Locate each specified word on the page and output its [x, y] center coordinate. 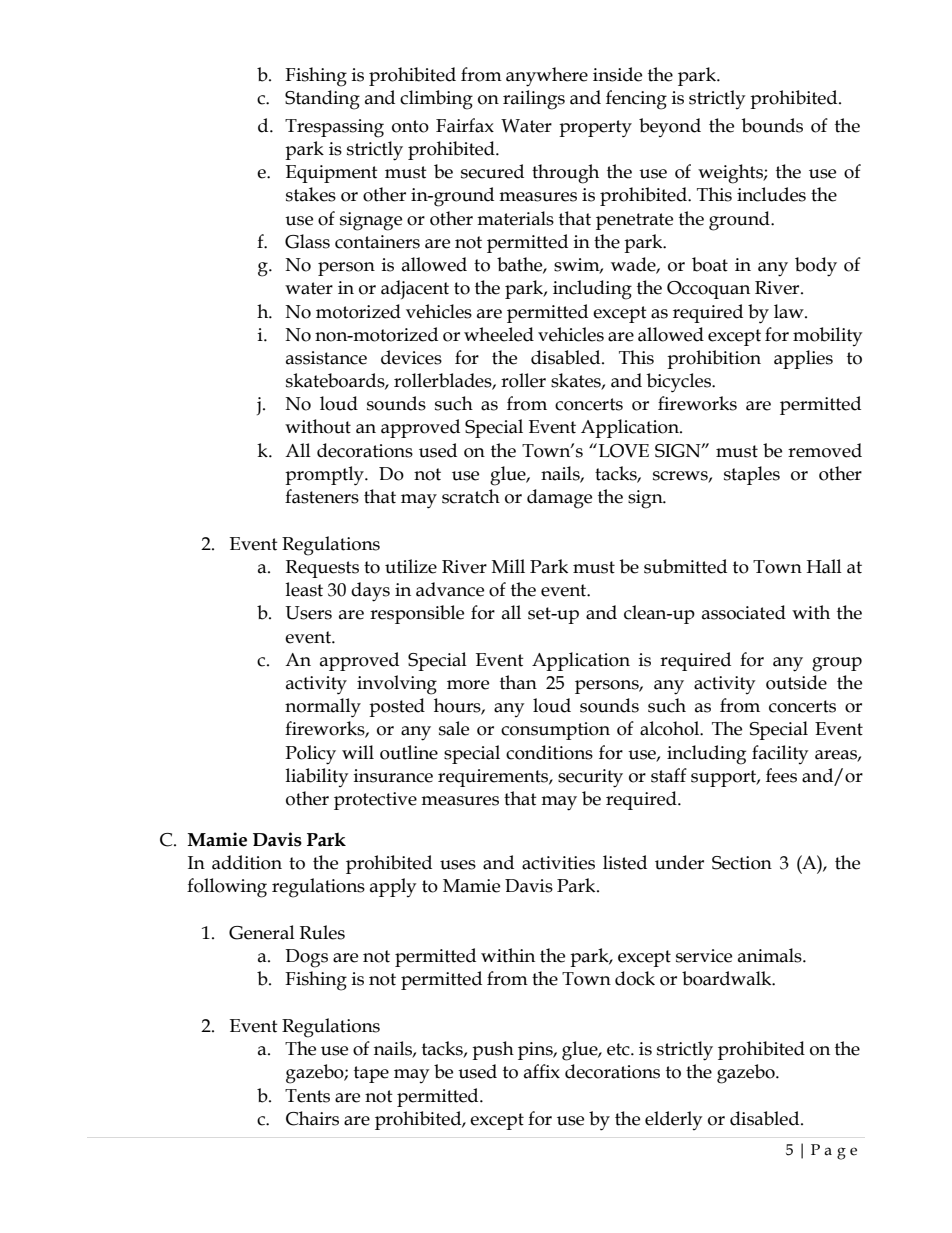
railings [534, 100]
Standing [322, 100]
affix [542, 1071]
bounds [772, 125]
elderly [673, 1120]
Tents [307, 1096]
